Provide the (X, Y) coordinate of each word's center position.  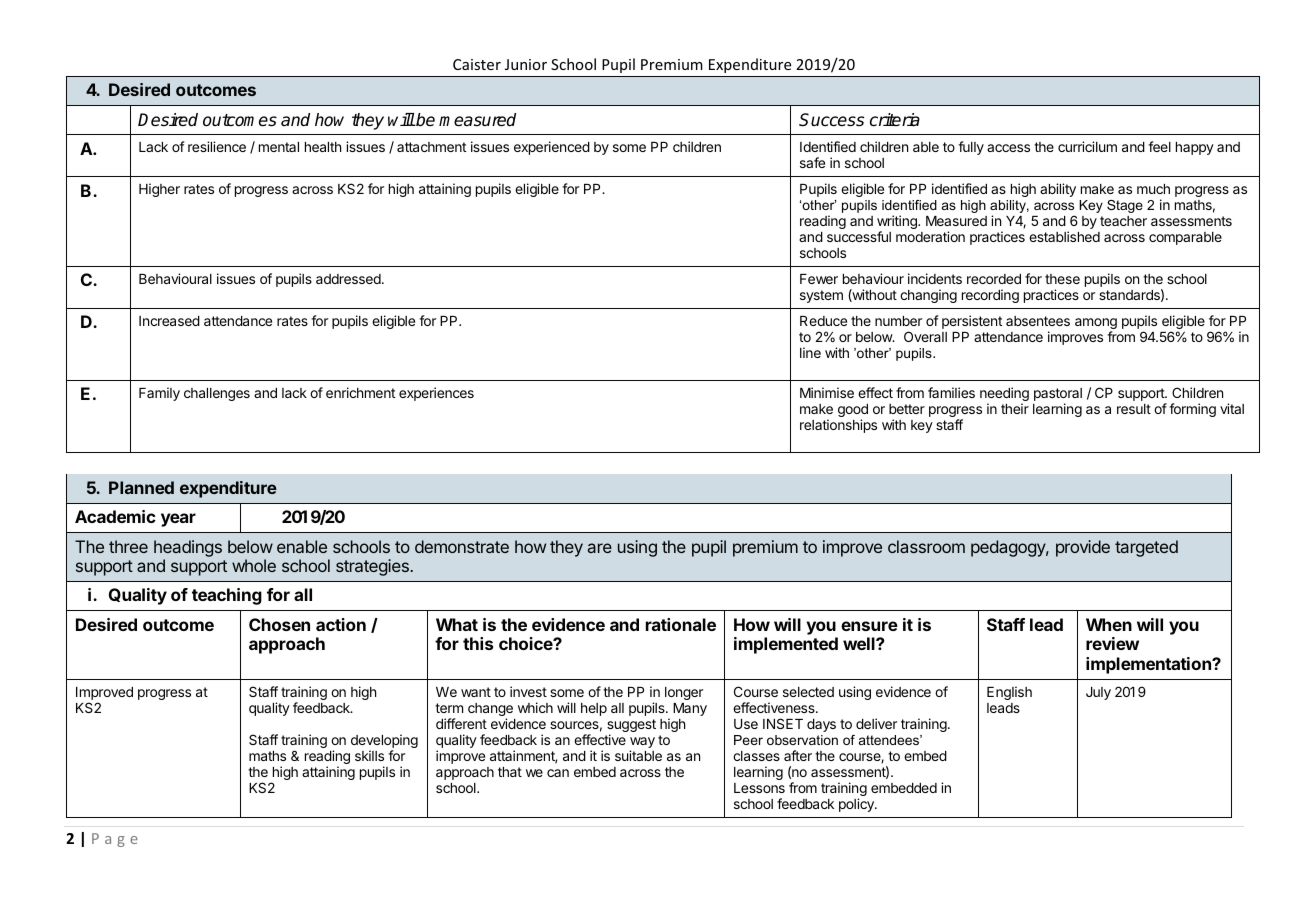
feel (1159, 146)
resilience (217, 146)
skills (369, 755)
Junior (526, 64)
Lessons (759, 788)
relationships (838, 426)
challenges (217, 394)
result (1134, 409)
